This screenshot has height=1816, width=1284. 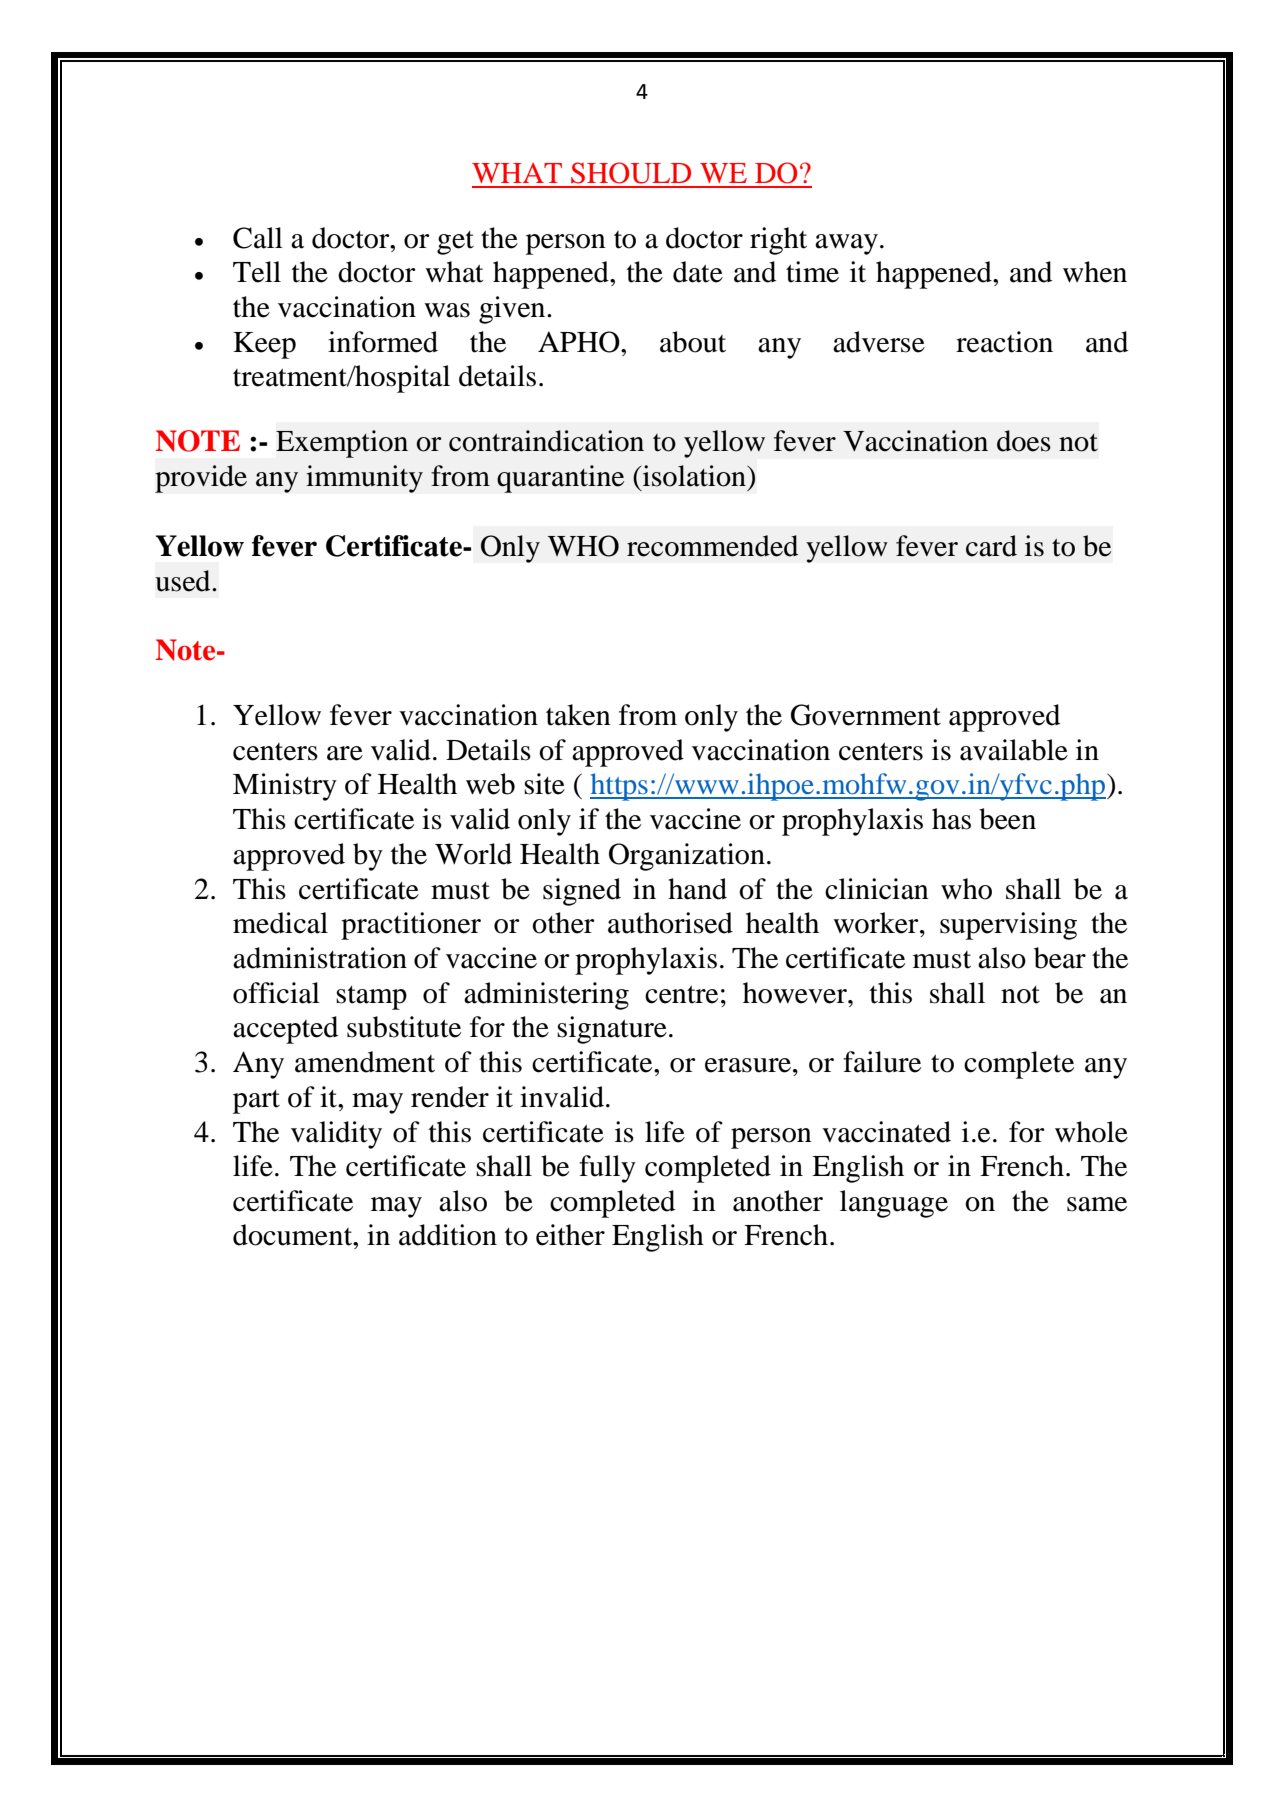 I want to click on taken, so click(x=578, y=715).
